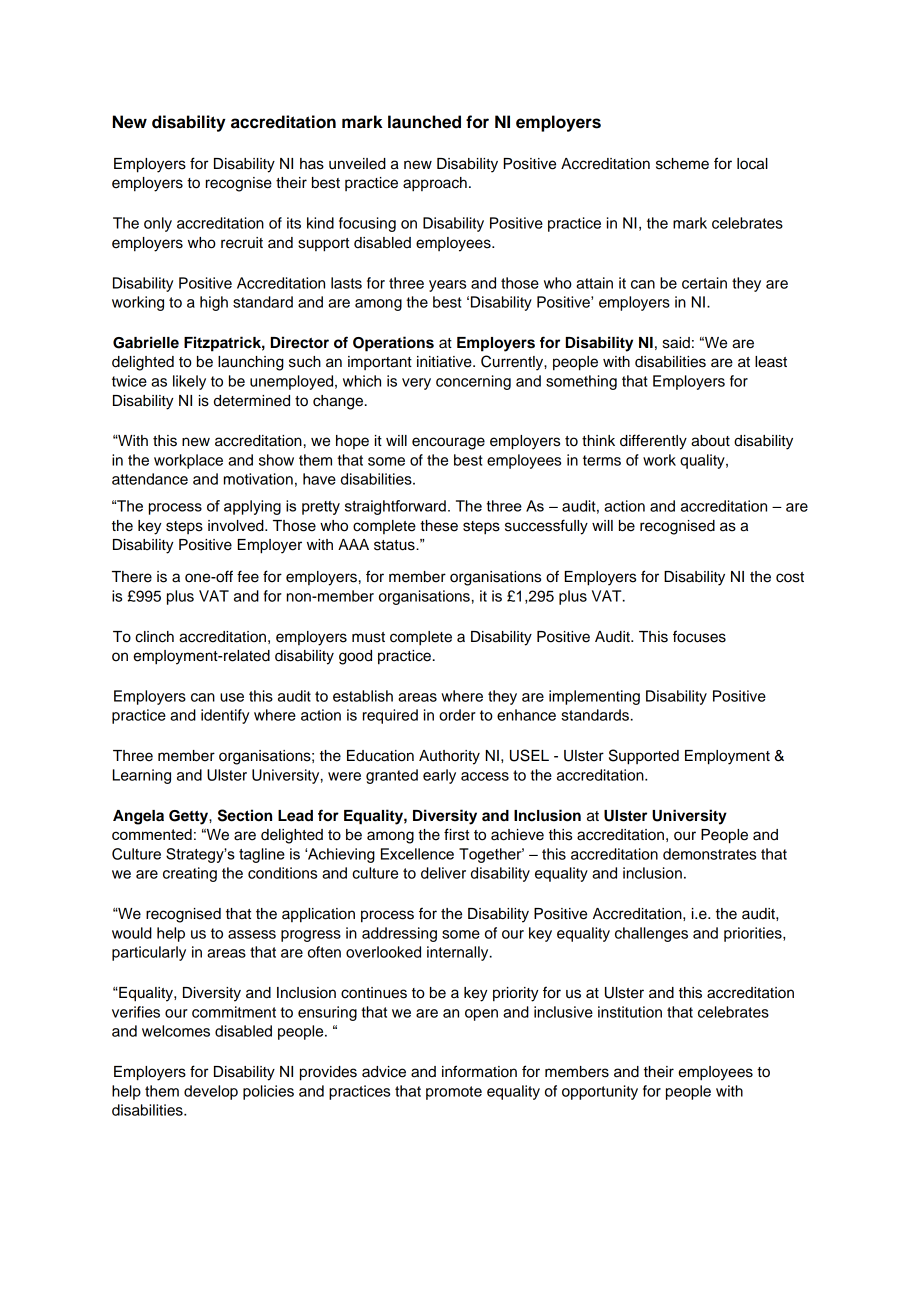 This document has height=1308, width=924. Describe the element at coordinates (709, 854) in the document. I see `demonstrates` at that location.
